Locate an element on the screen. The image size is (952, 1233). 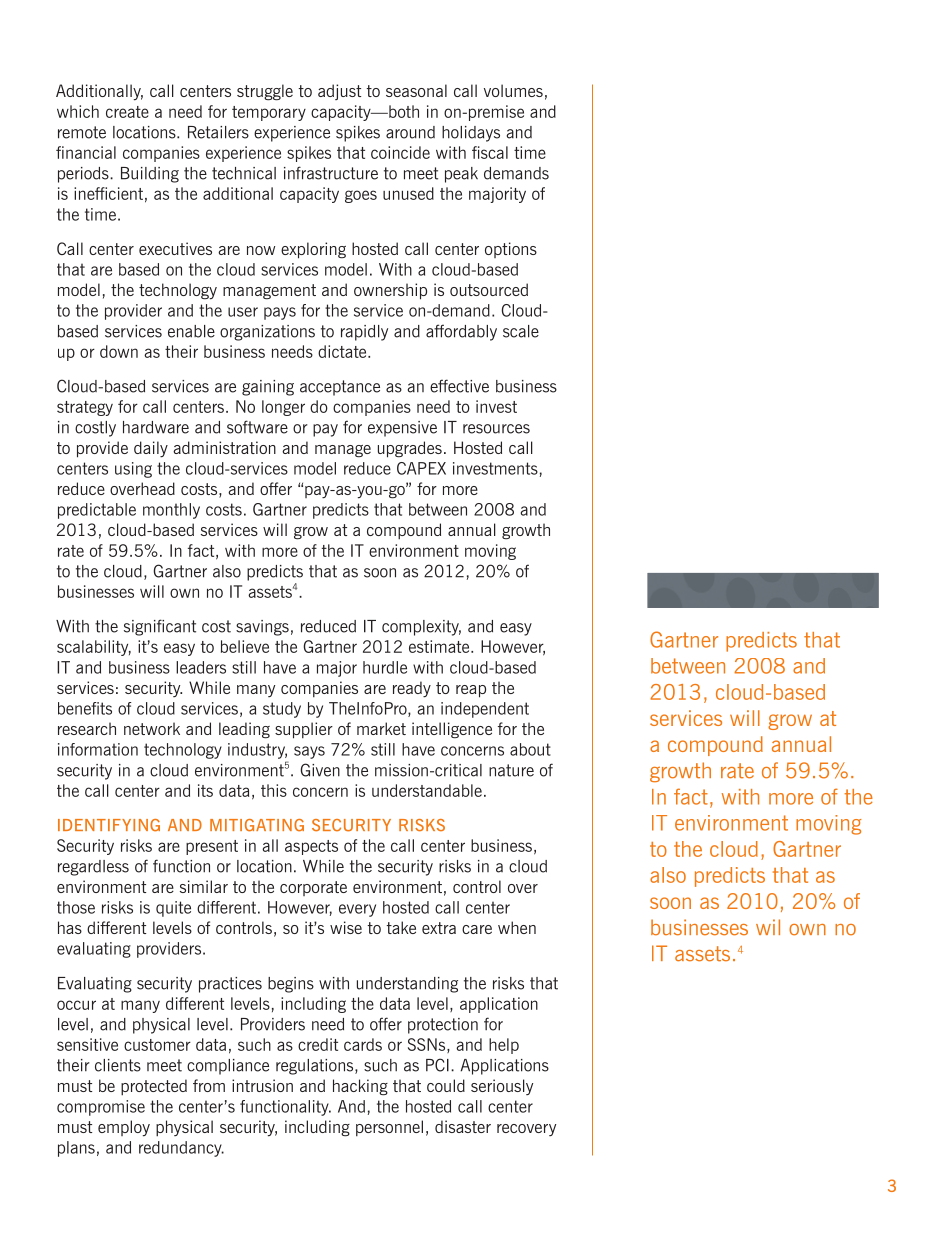
holidays is located at coordinates (471, 134).
